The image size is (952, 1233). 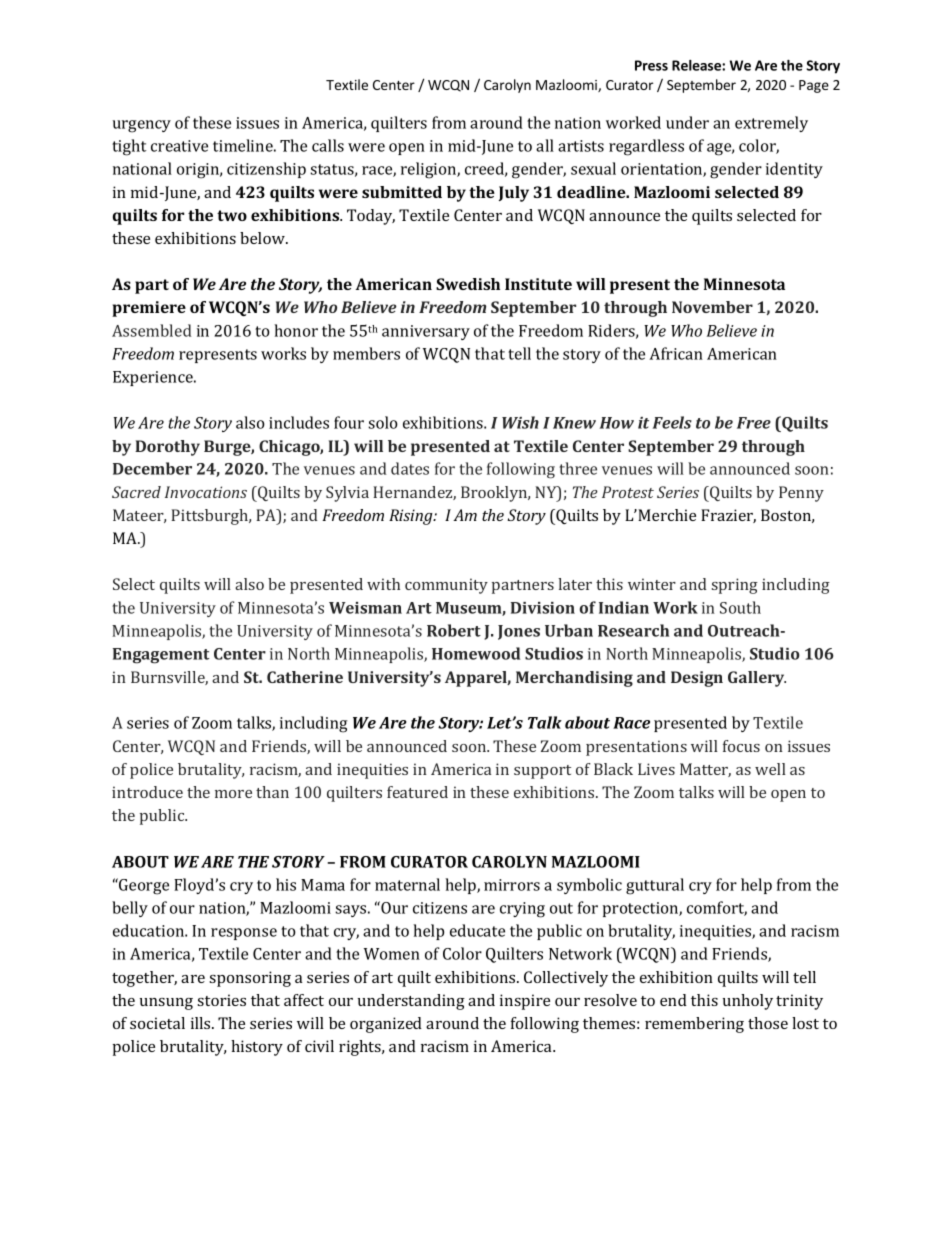 What do you see at coordinates (771, 124) in the document?
I see `extremely` at bounding box center [771, 124].
